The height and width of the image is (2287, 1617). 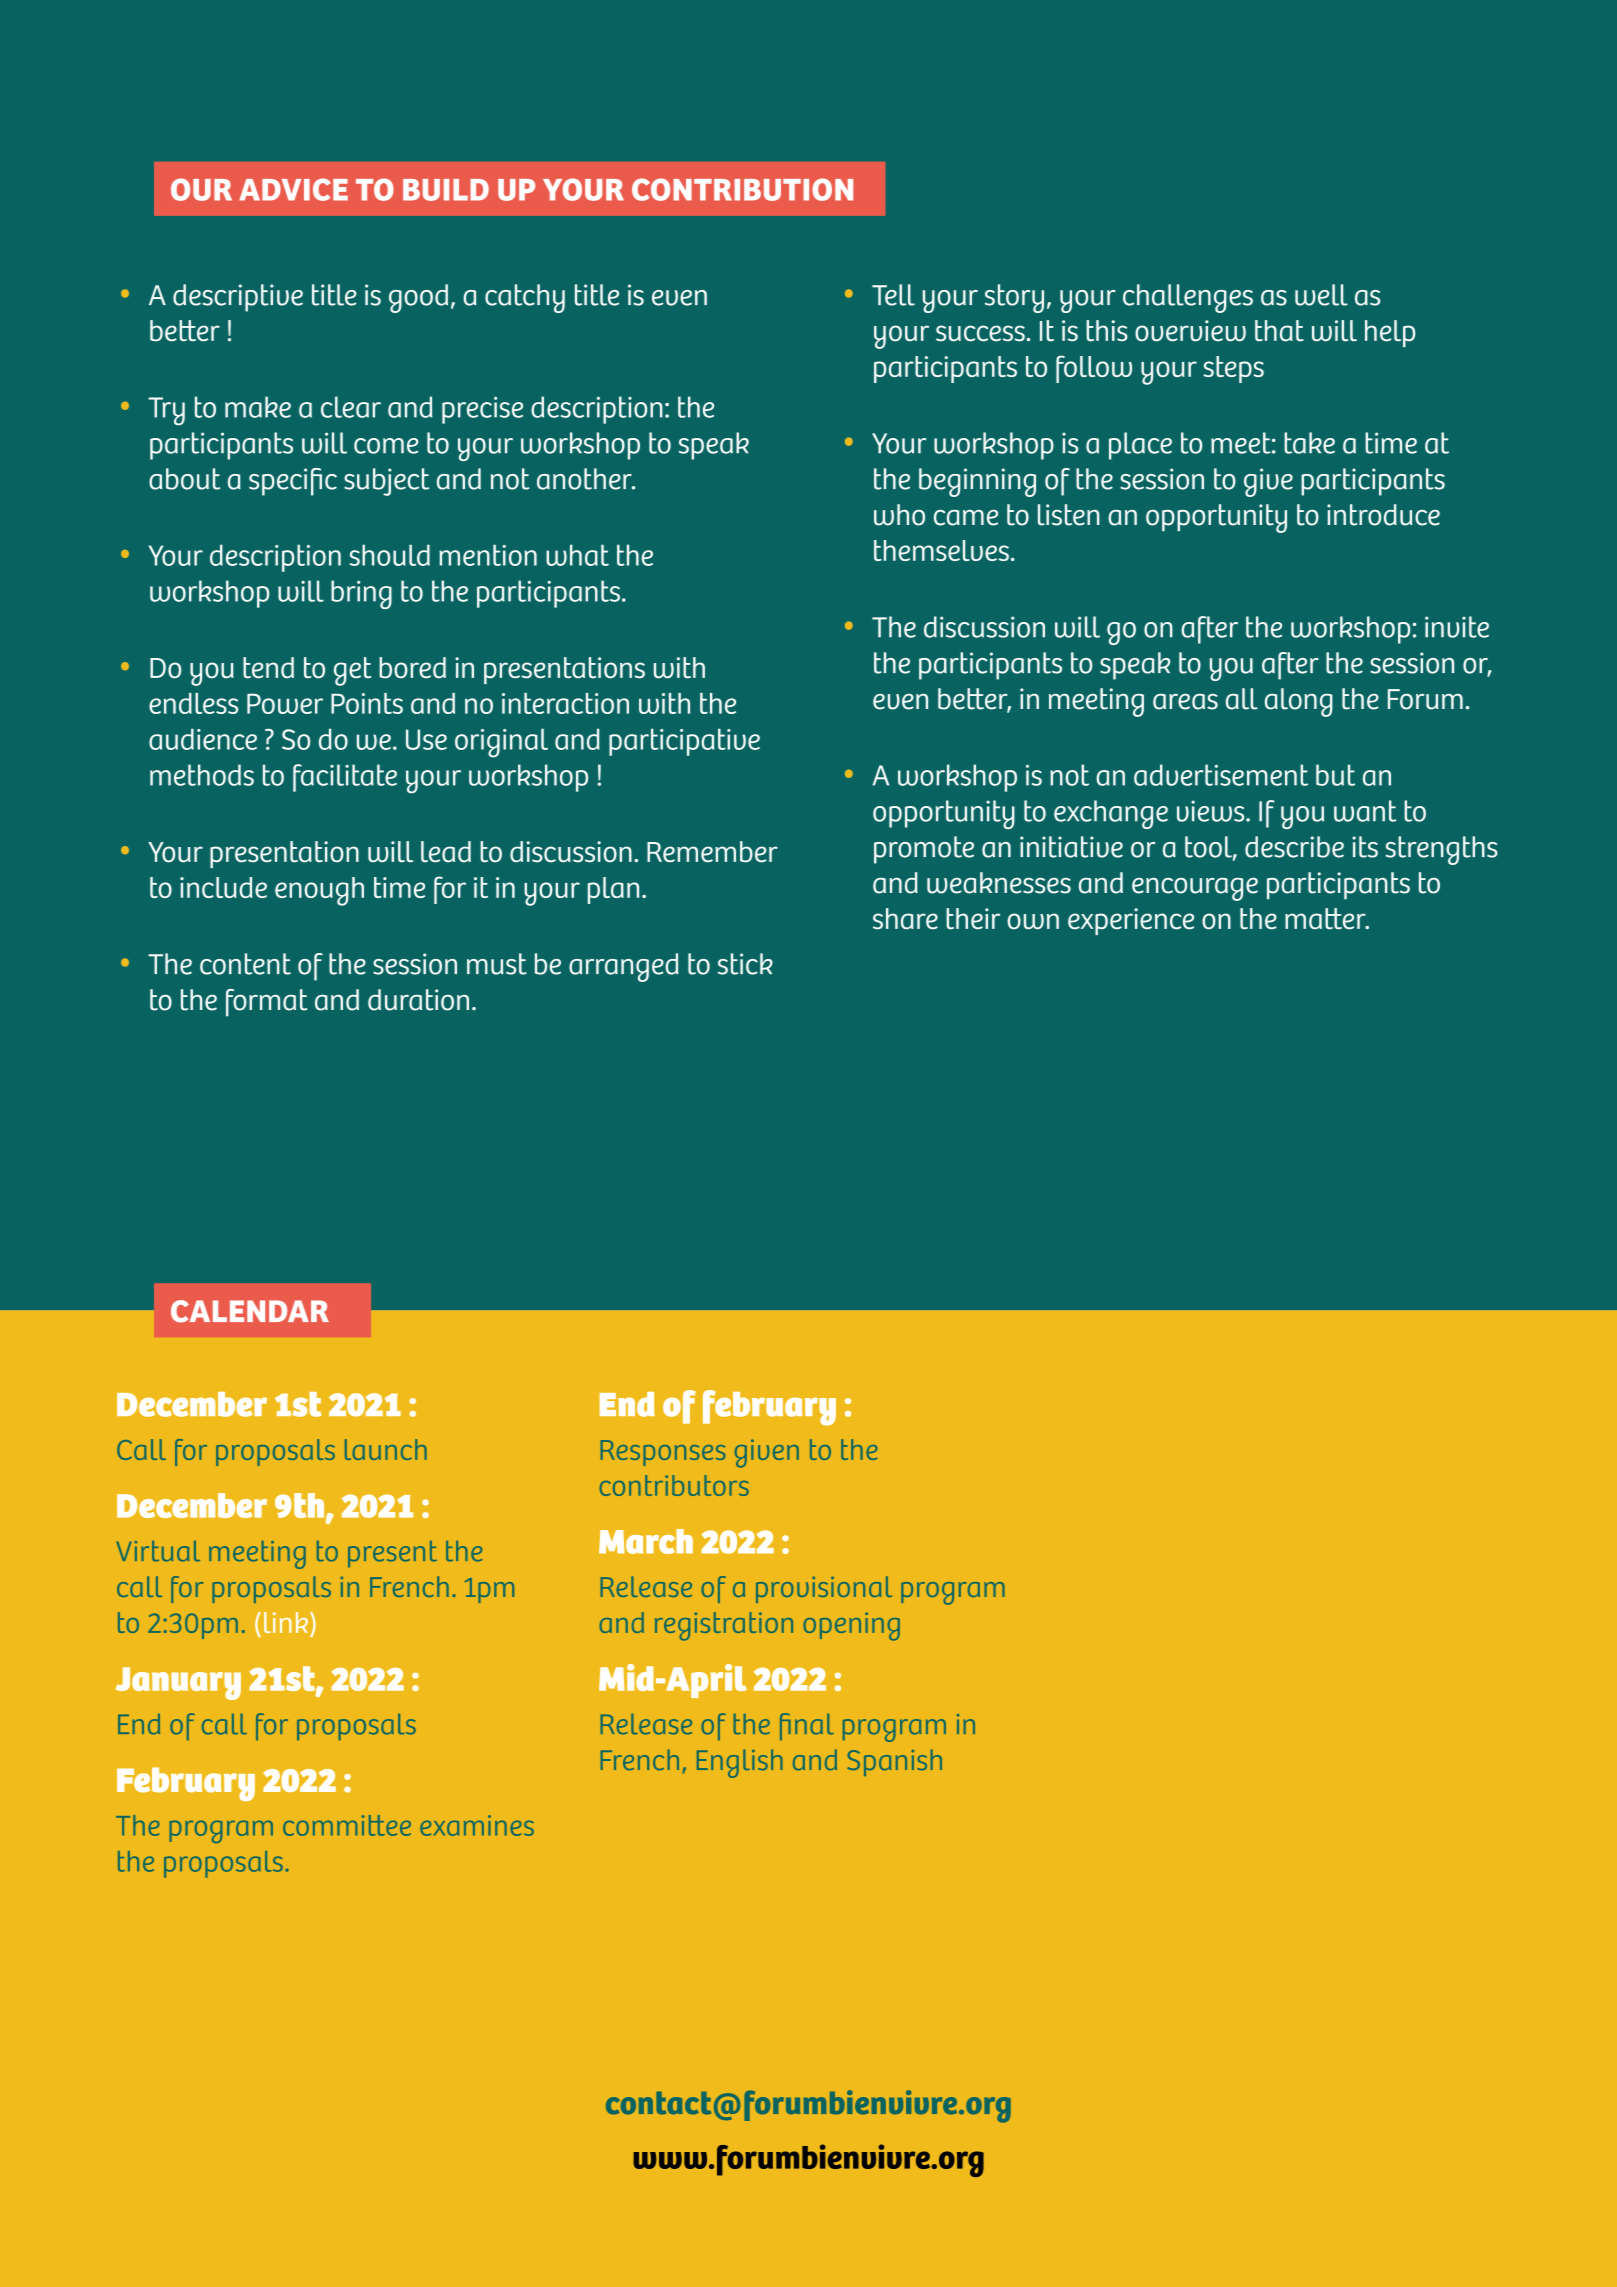 I want to click on matter, so click(x=1326, y=919).
